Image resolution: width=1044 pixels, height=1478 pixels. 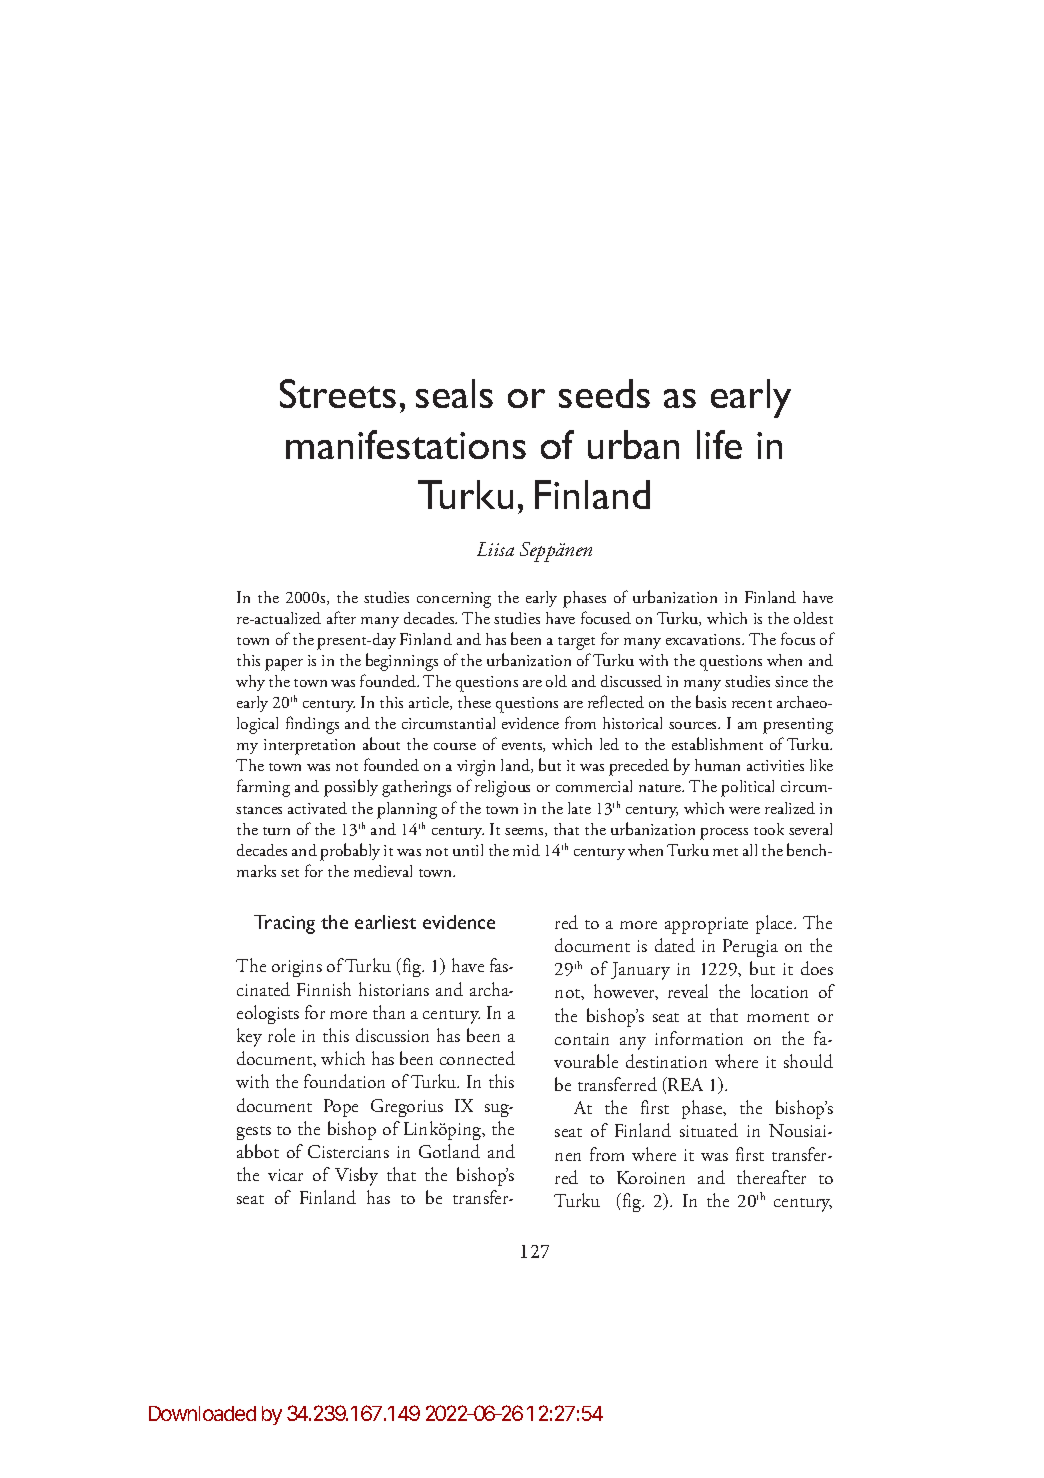 What do you see at coordinates (526, 850) in the screenshot?
I see `mid` at bounding box center [526, 850].
